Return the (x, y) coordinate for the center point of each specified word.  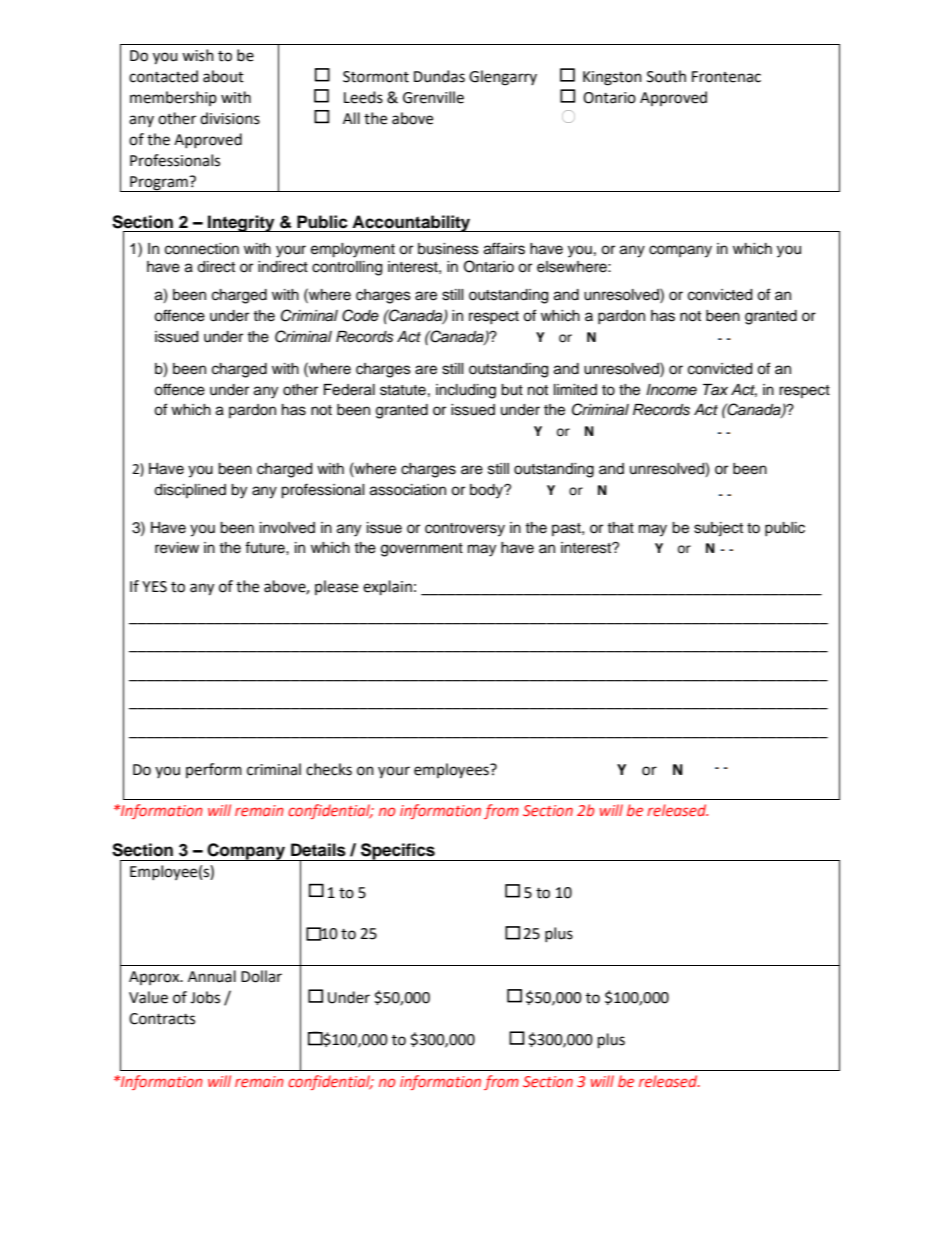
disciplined (190, 491)
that (620, 527)
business (448, 249)
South (666, 76)
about (223, 76)
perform (214, 770)
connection (202, 249)
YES (154, 587)
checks (329, 769)
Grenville (433, 97)
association (408, 490)
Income (671, 390)
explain (387, 588)
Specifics (398, 852)
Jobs (205, 997)
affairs (504, 248)
